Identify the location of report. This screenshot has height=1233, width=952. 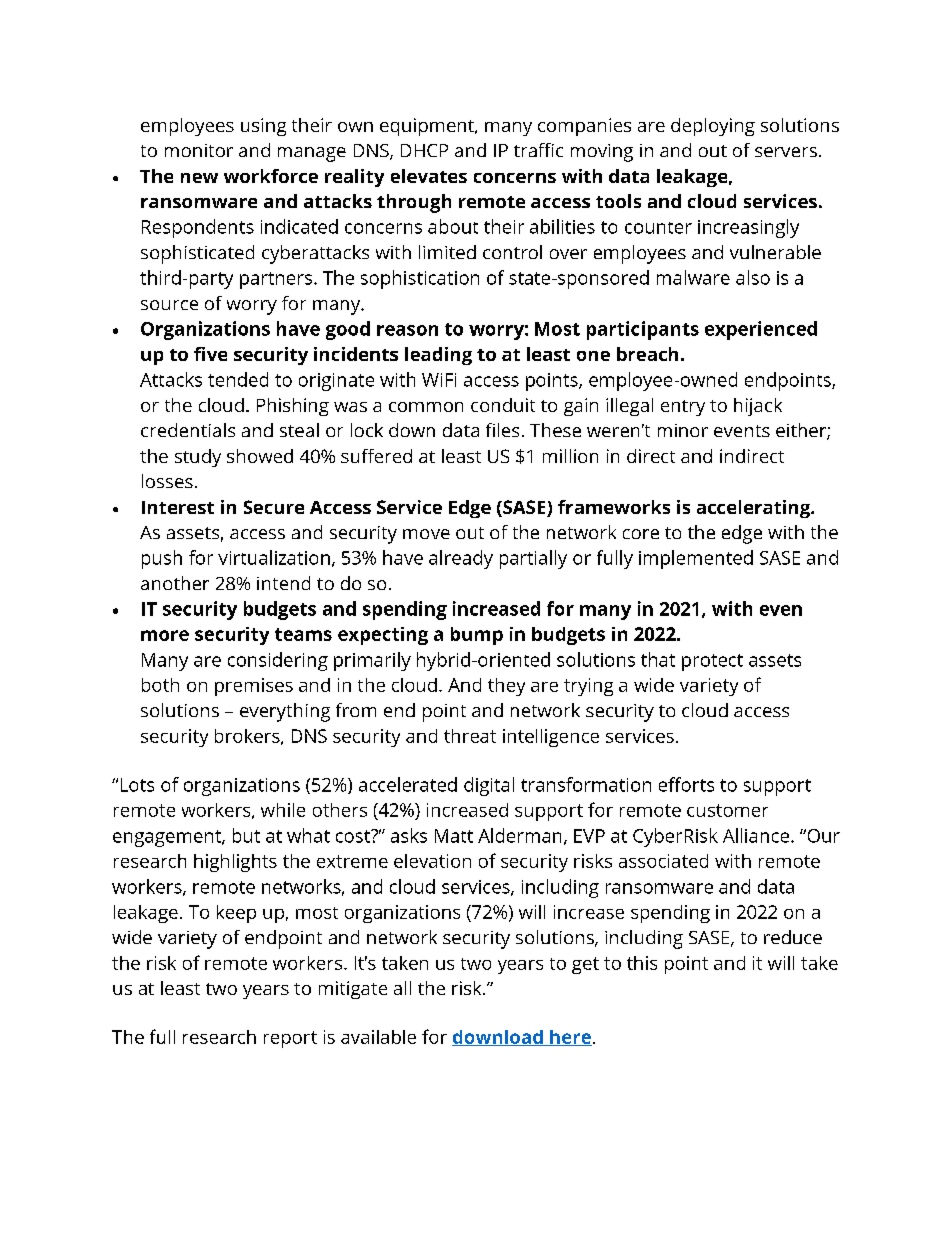
(290, 1039).
